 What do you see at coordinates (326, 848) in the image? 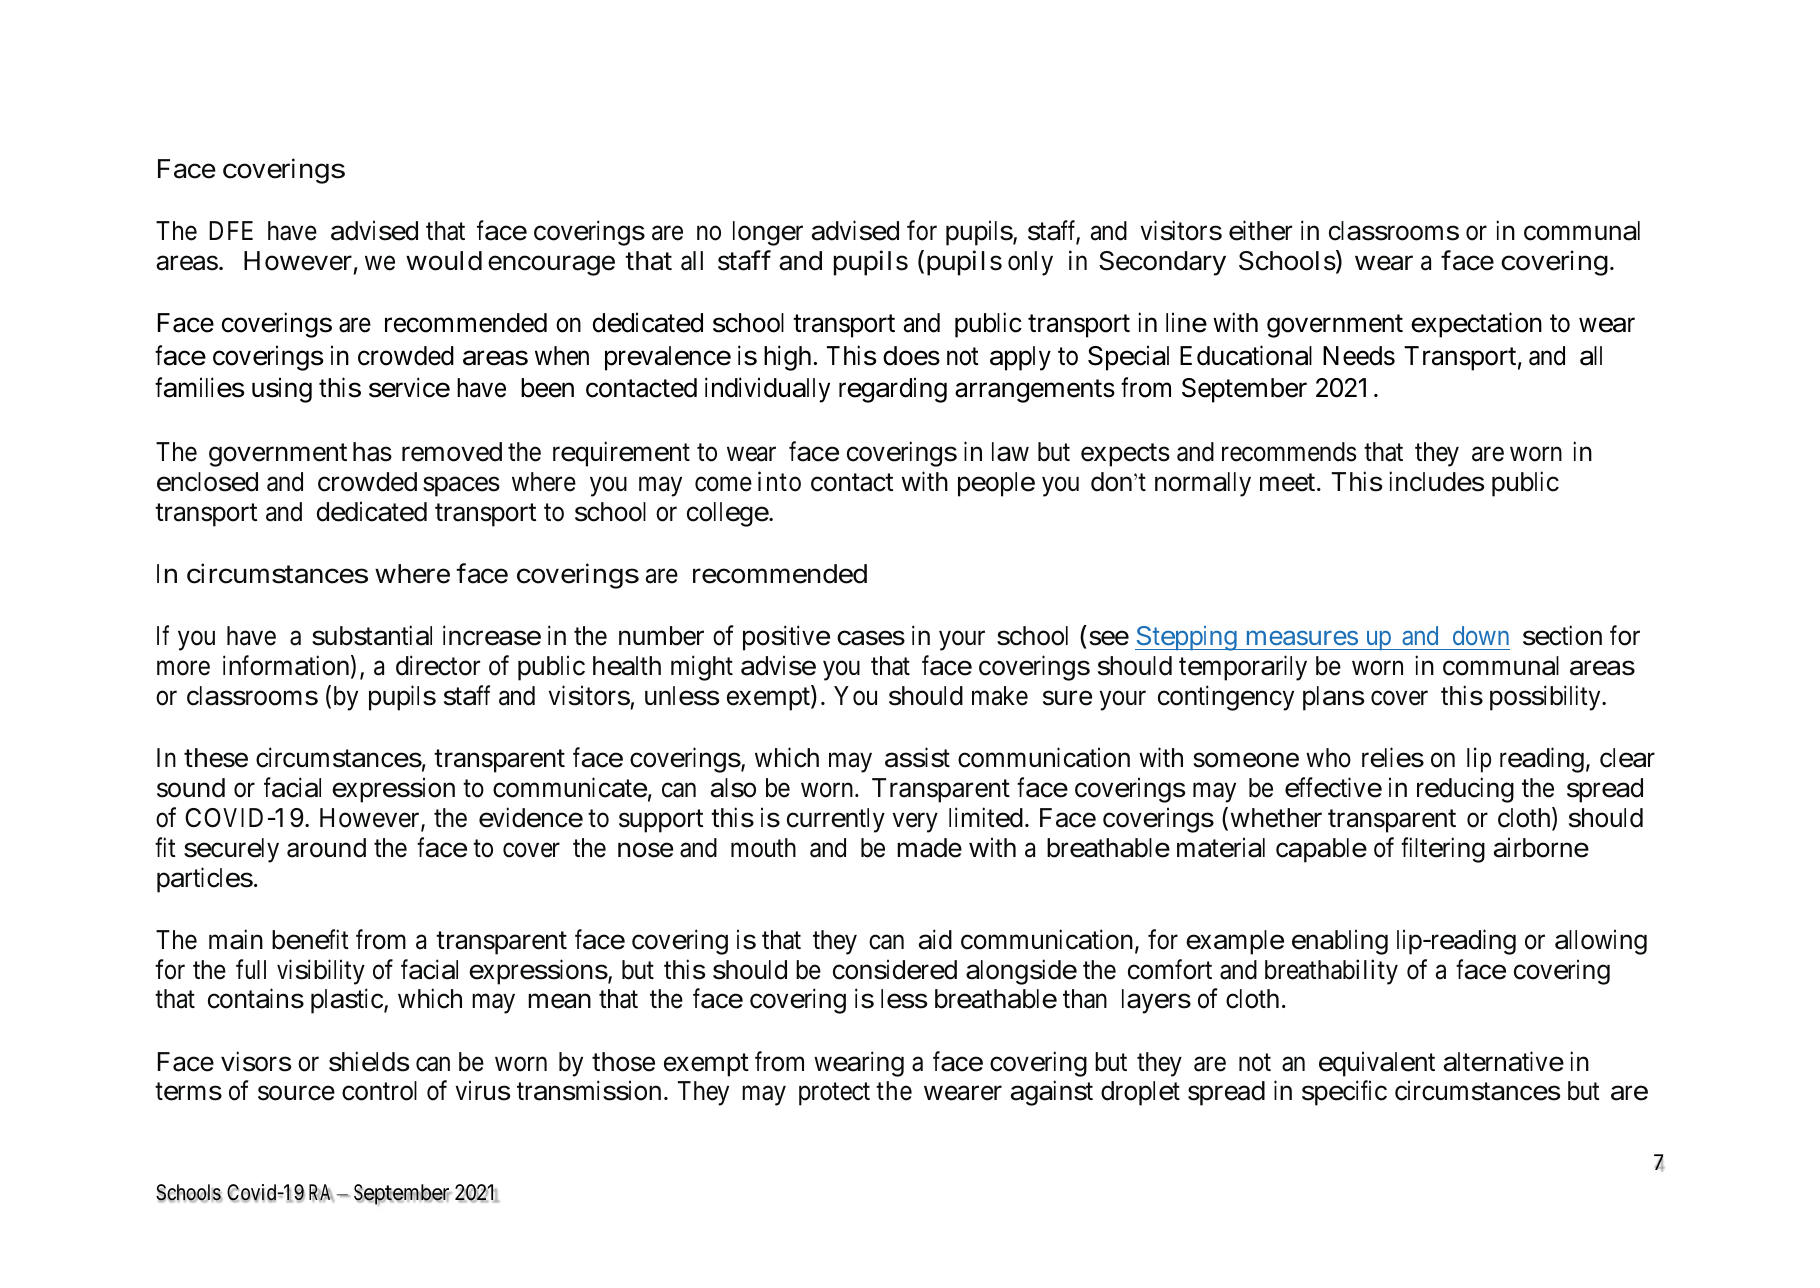
I see `around` at bounding box center [326, 848].
